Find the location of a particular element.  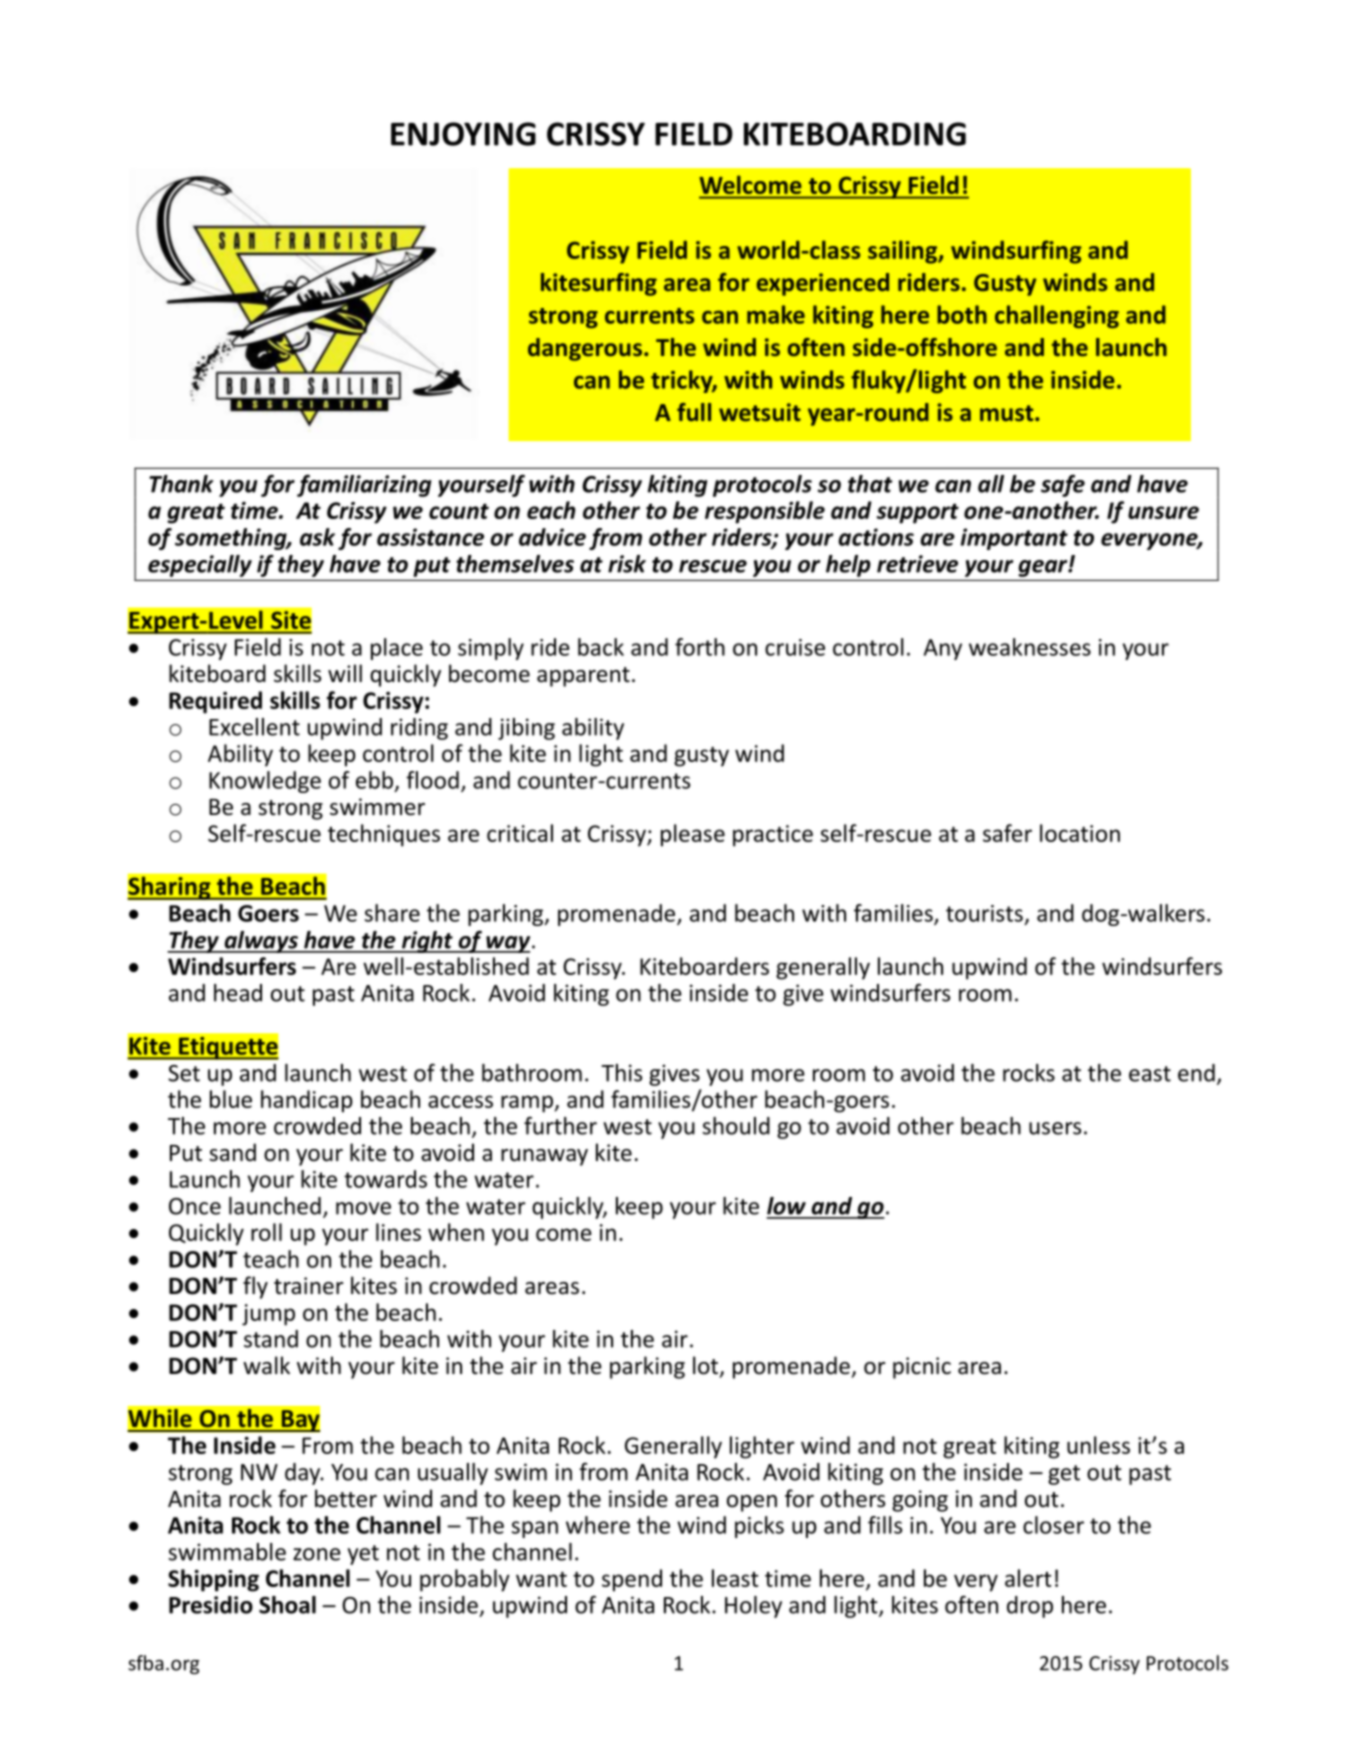

location is located at coordinates (1080, 833).
